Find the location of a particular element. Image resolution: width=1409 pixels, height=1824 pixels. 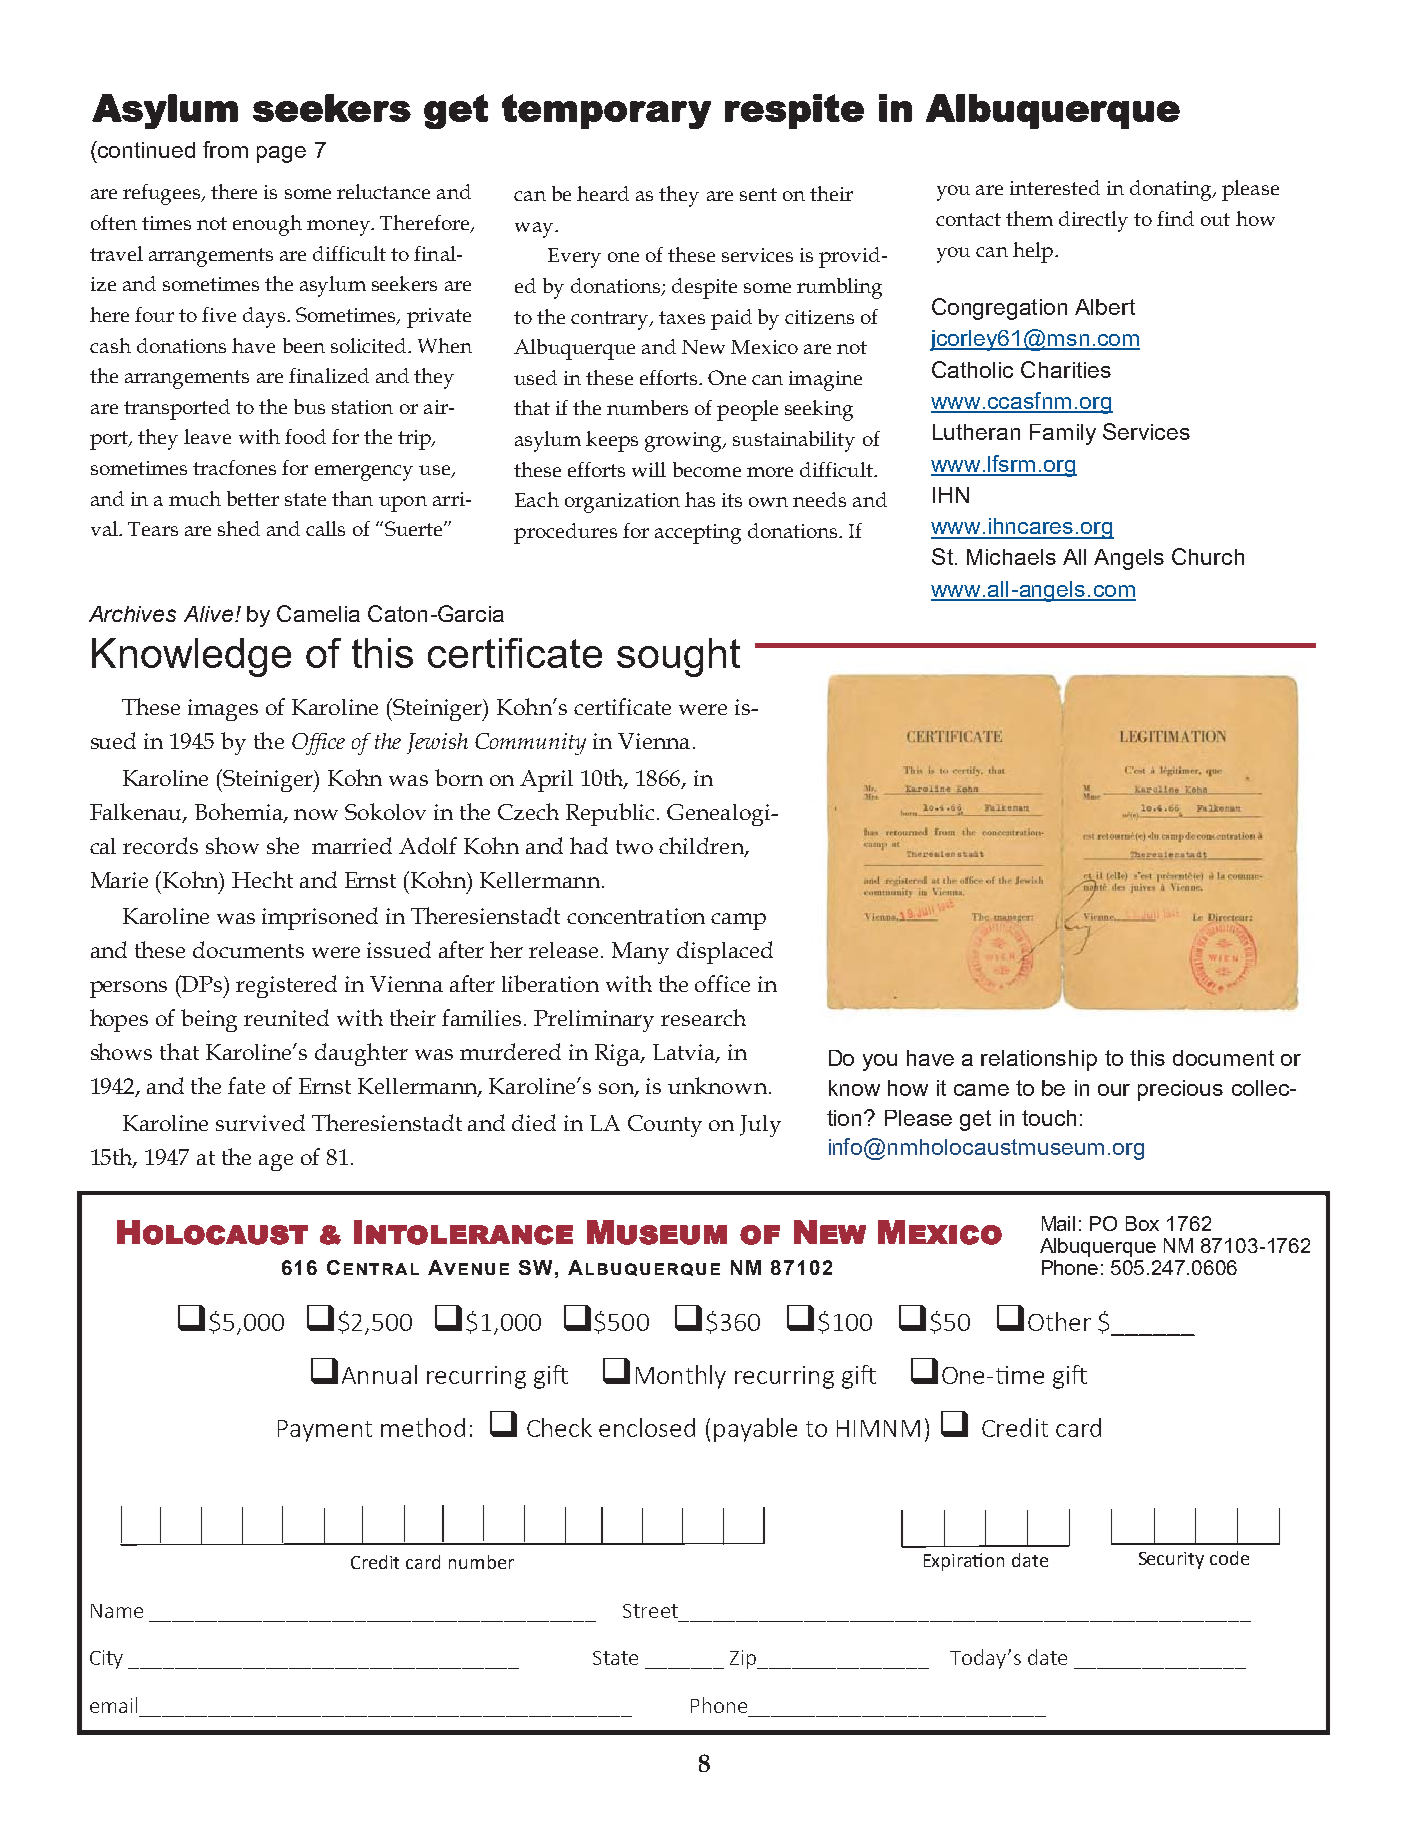

enclosed is located at coordinates (647, 1427).
